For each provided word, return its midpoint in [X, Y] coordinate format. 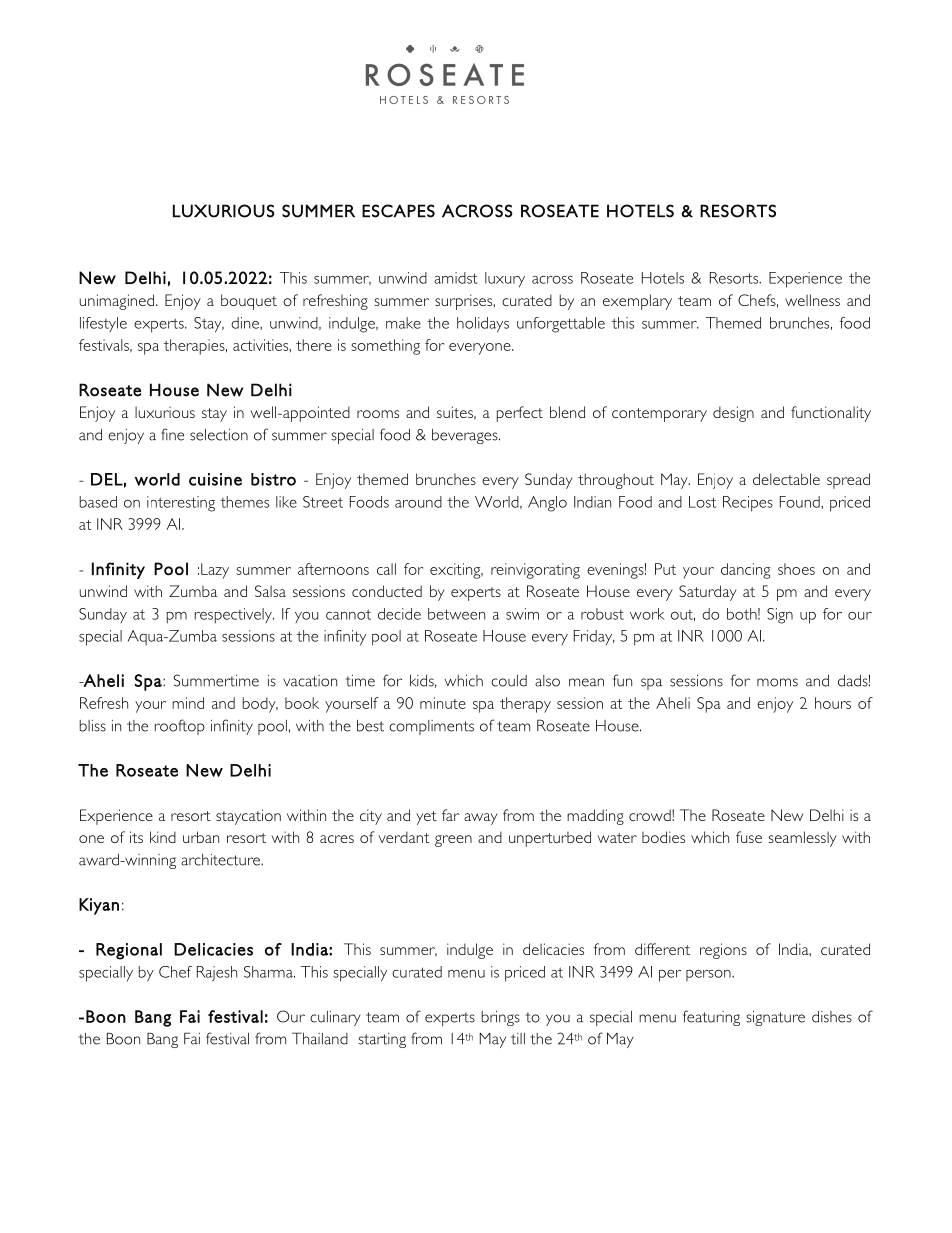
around [418, 502]
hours [833, 703]
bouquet [249, 302]
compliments [431, 727]
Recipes [748, 504]
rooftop [180, 727]
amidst [456, 278]
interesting [181, 504]
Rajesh [217, 974]
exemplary [637, 302]
